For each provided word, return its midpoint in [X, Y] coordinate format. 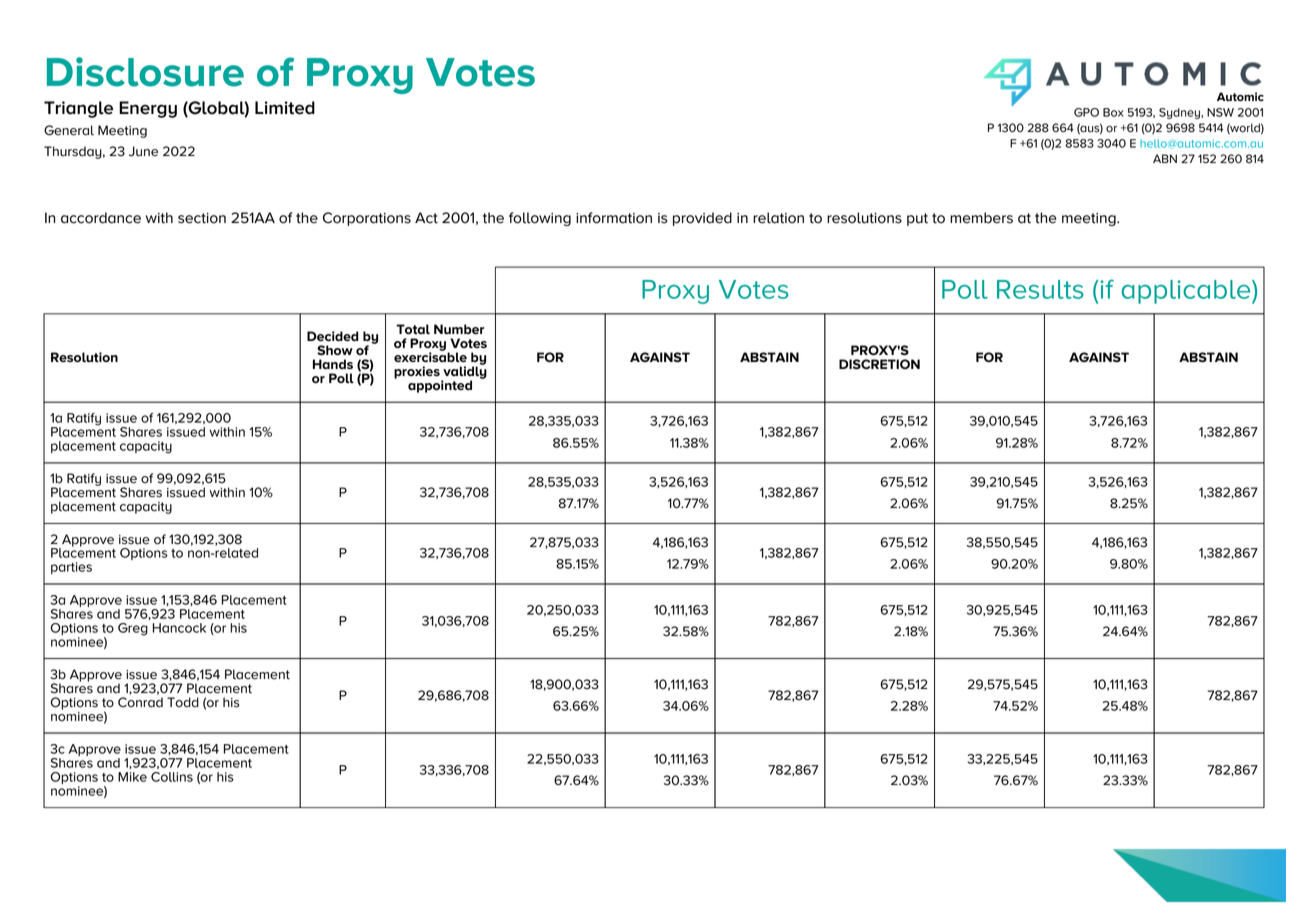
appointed [440, 386]
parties [71, 568]
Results [1040, 289]
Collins [172, 777]
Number [459, 329]
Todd [183, 702]
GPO [1086, 112]
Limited [285, 108]
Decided [333, 336]
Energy [148, 109]
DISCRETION [879, 364]
